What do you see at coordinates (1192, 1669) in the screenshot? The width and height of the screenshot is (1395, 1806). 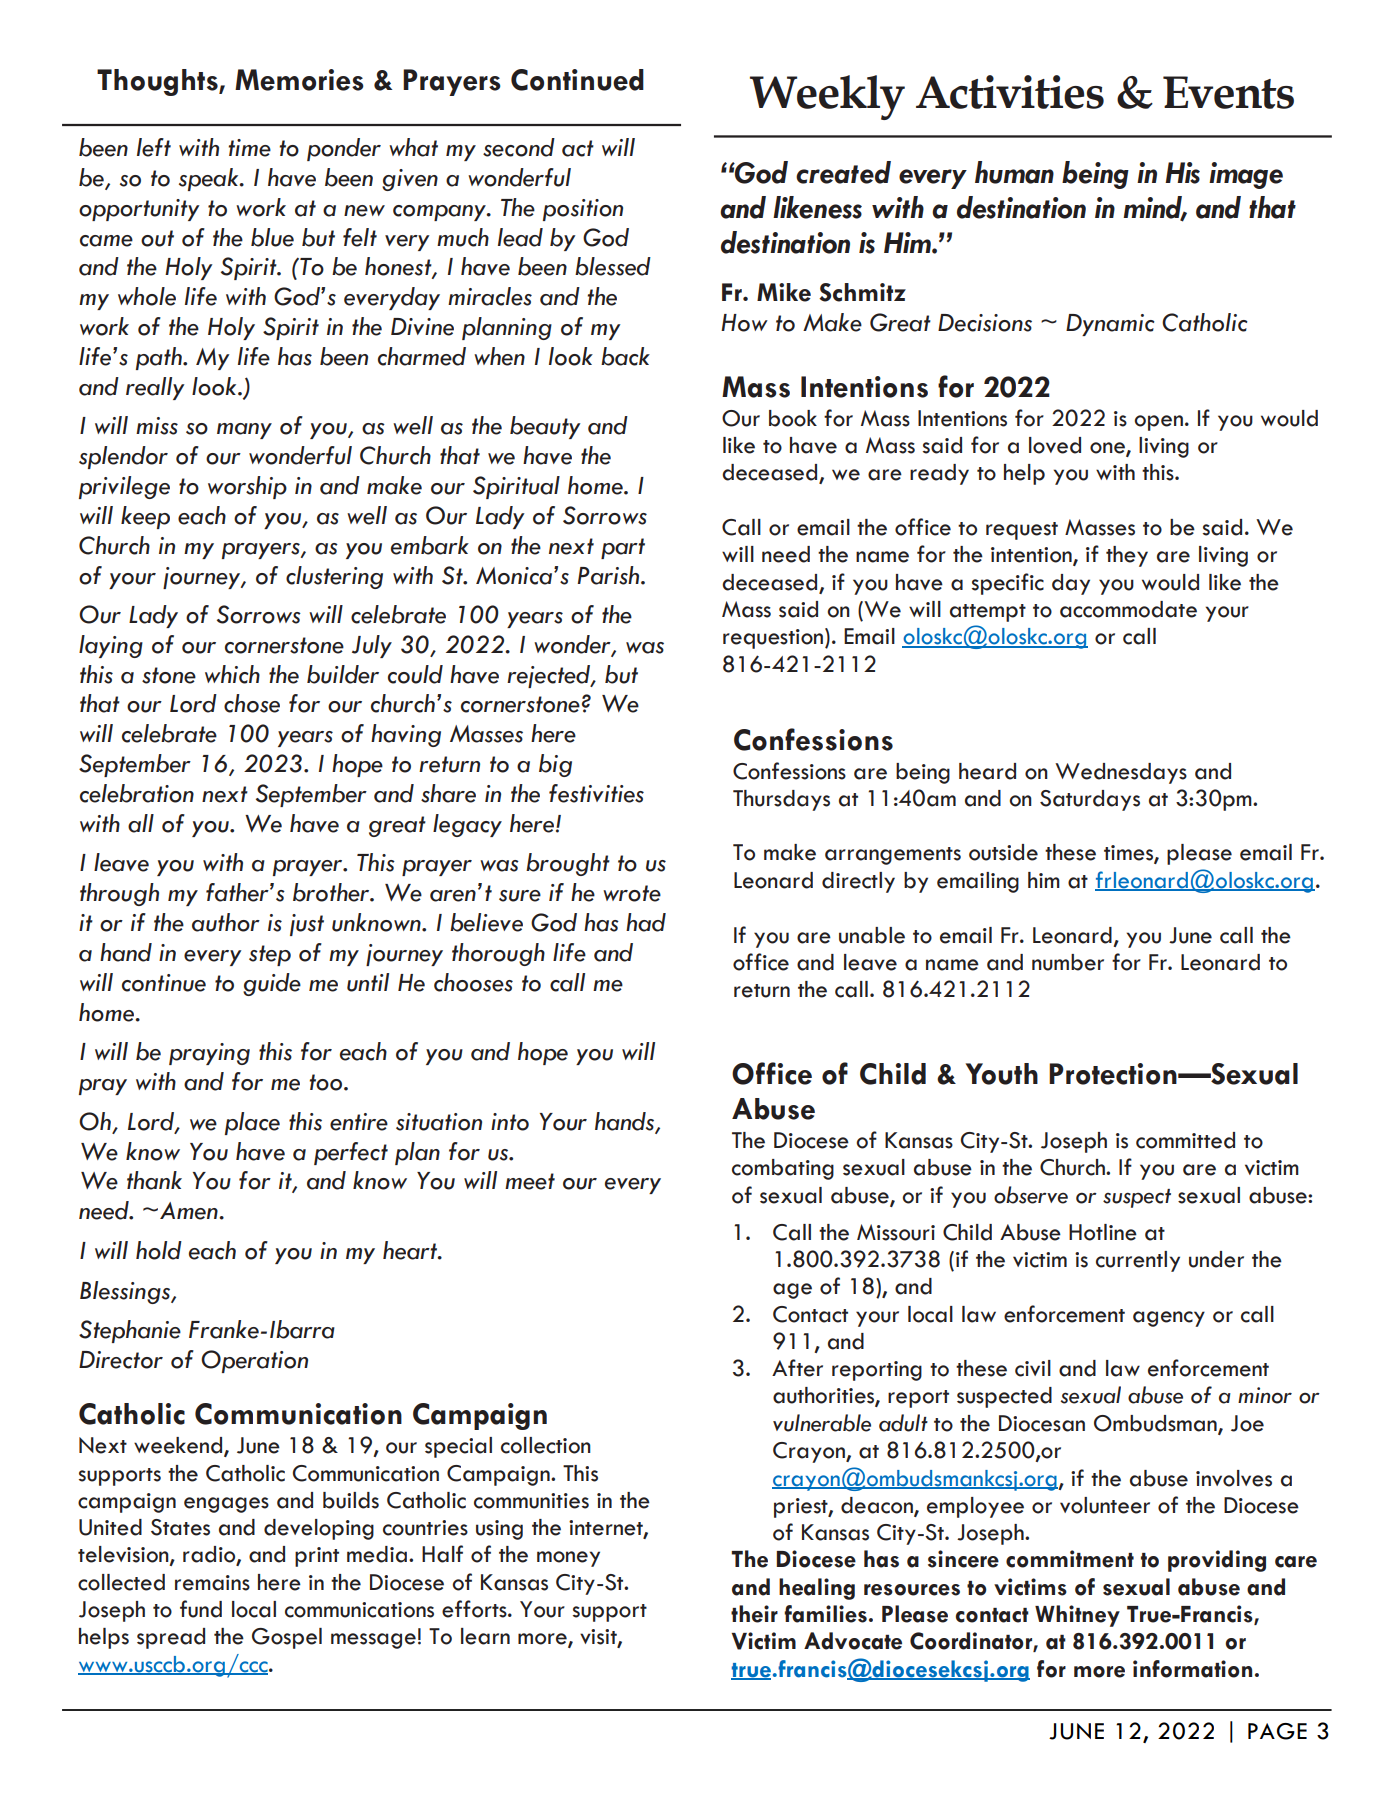 I see `information` at bounding box center [1192, 1669].
